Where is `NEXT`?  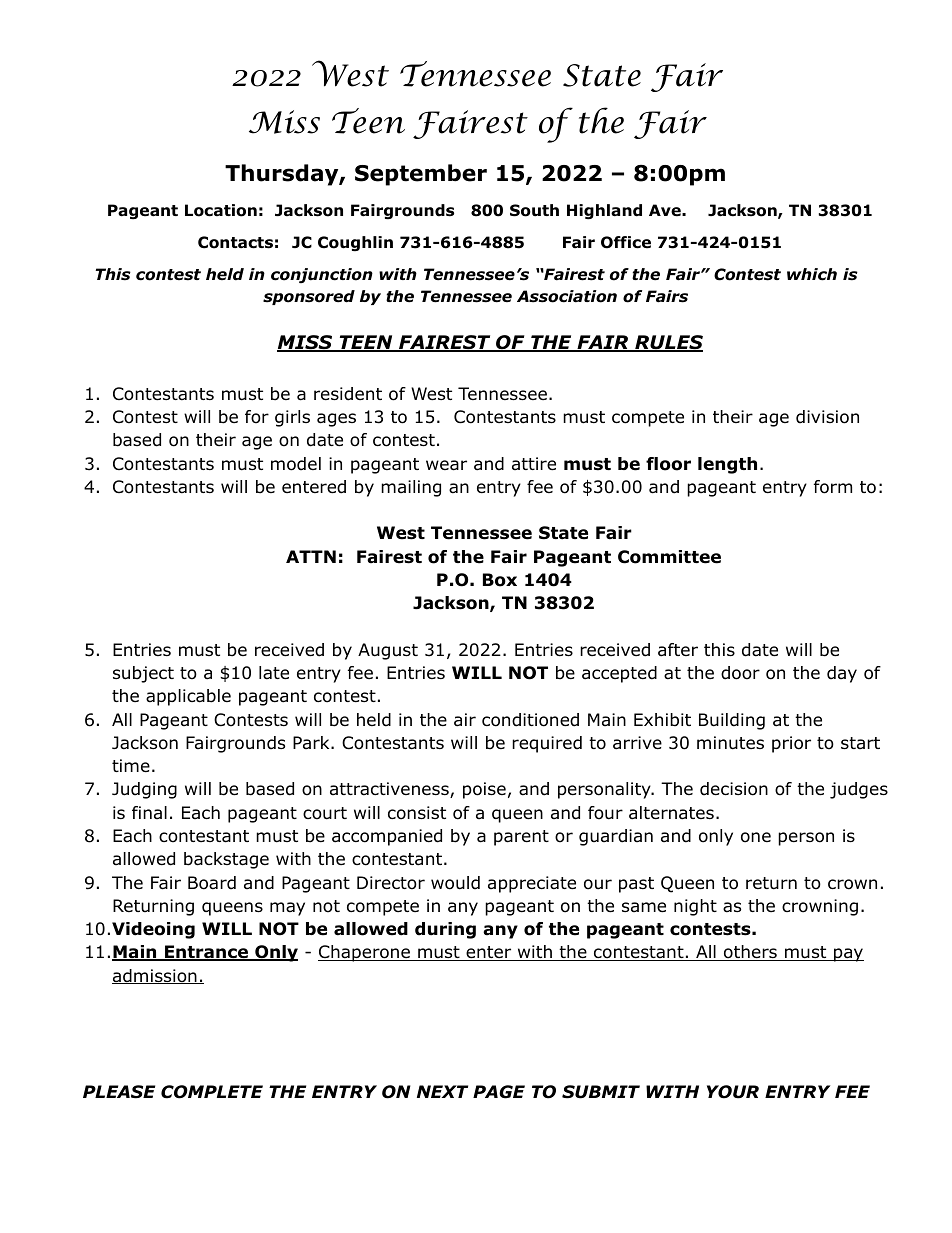
NEXT is located at coordinates (442, 1091).
